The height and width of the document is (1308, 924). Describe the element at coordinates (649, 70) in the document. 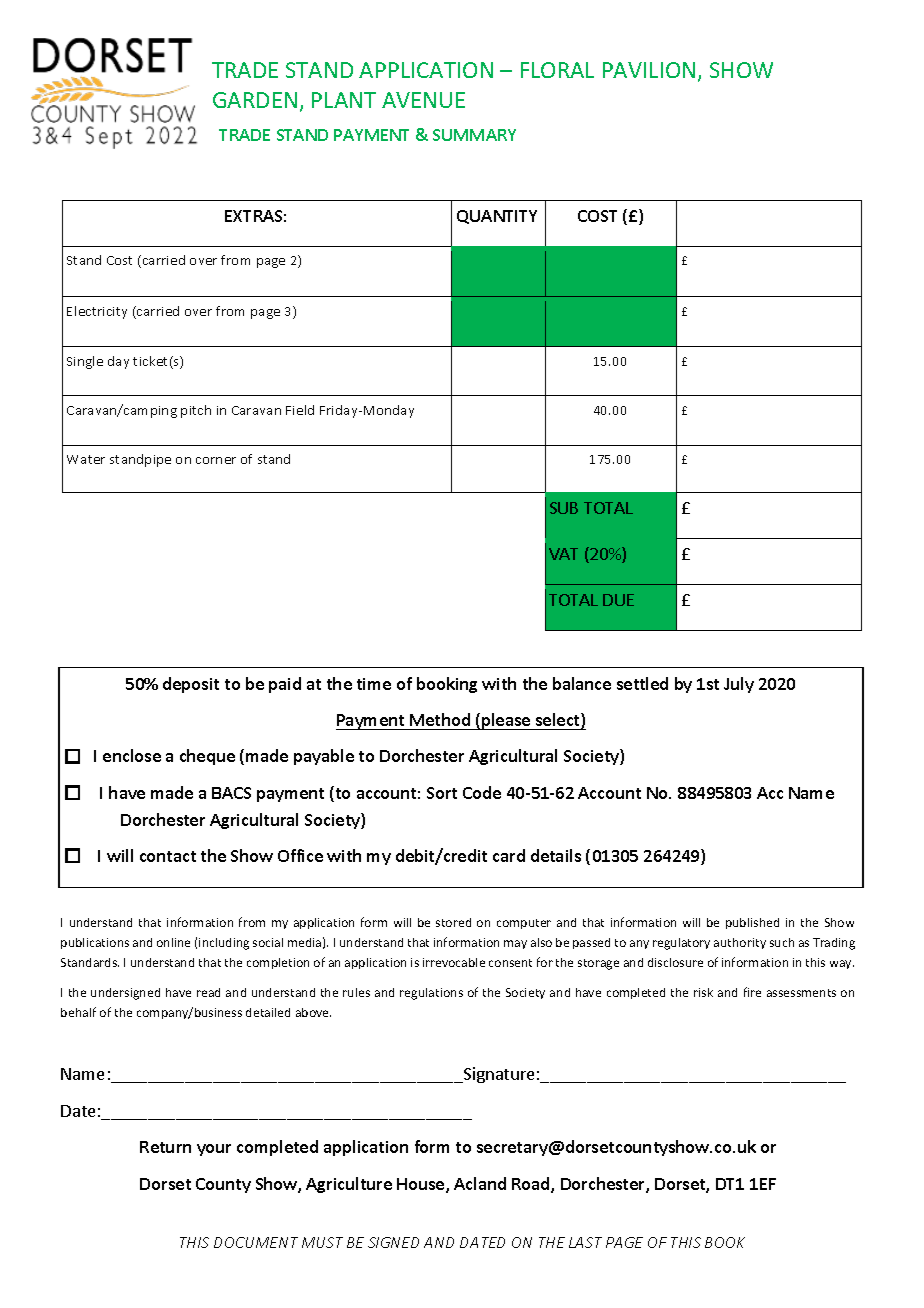

I see `PAVILION` at that location.
